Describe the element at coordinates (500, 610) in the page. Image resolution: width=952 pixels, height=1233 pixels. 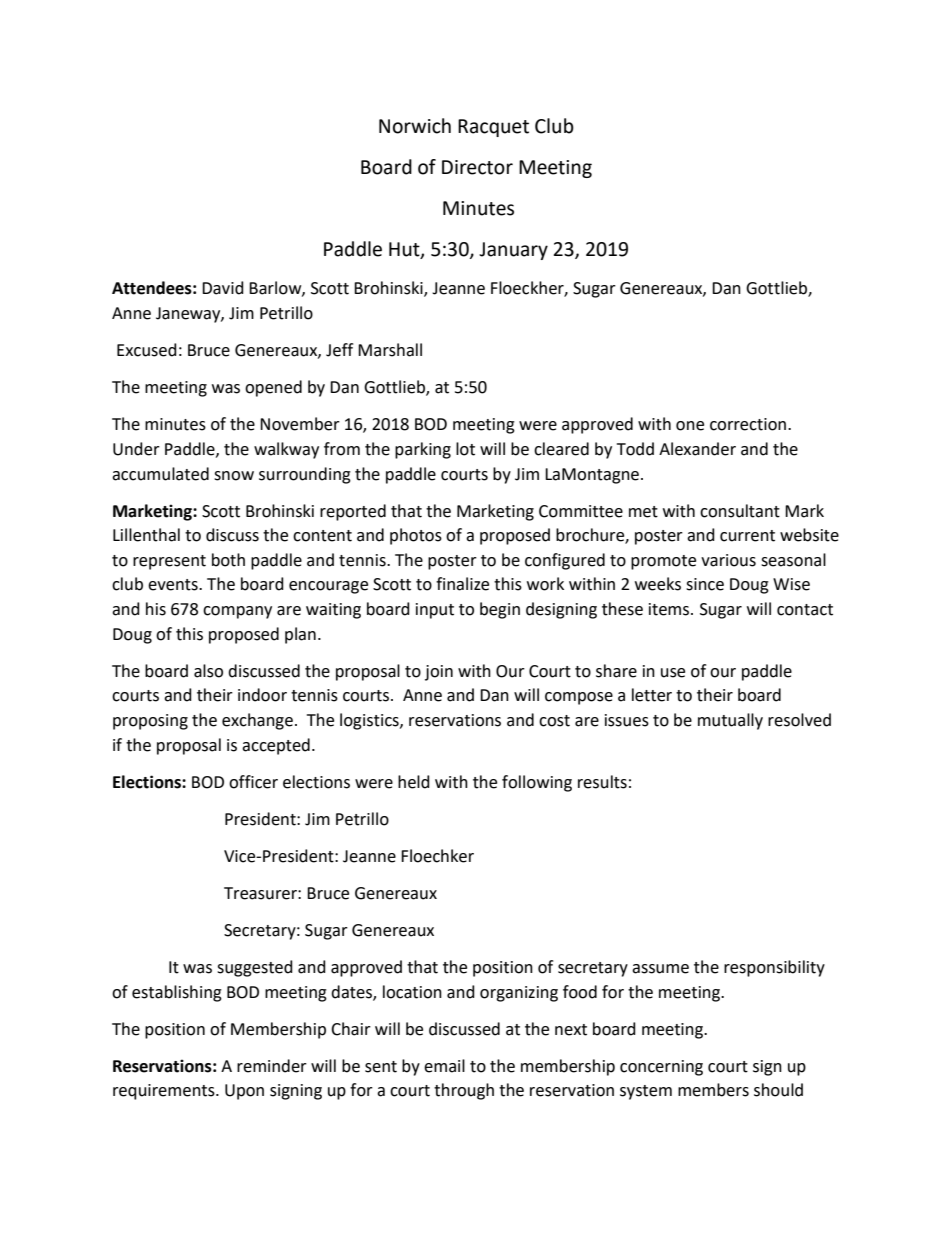
I see `begin` at that location.
